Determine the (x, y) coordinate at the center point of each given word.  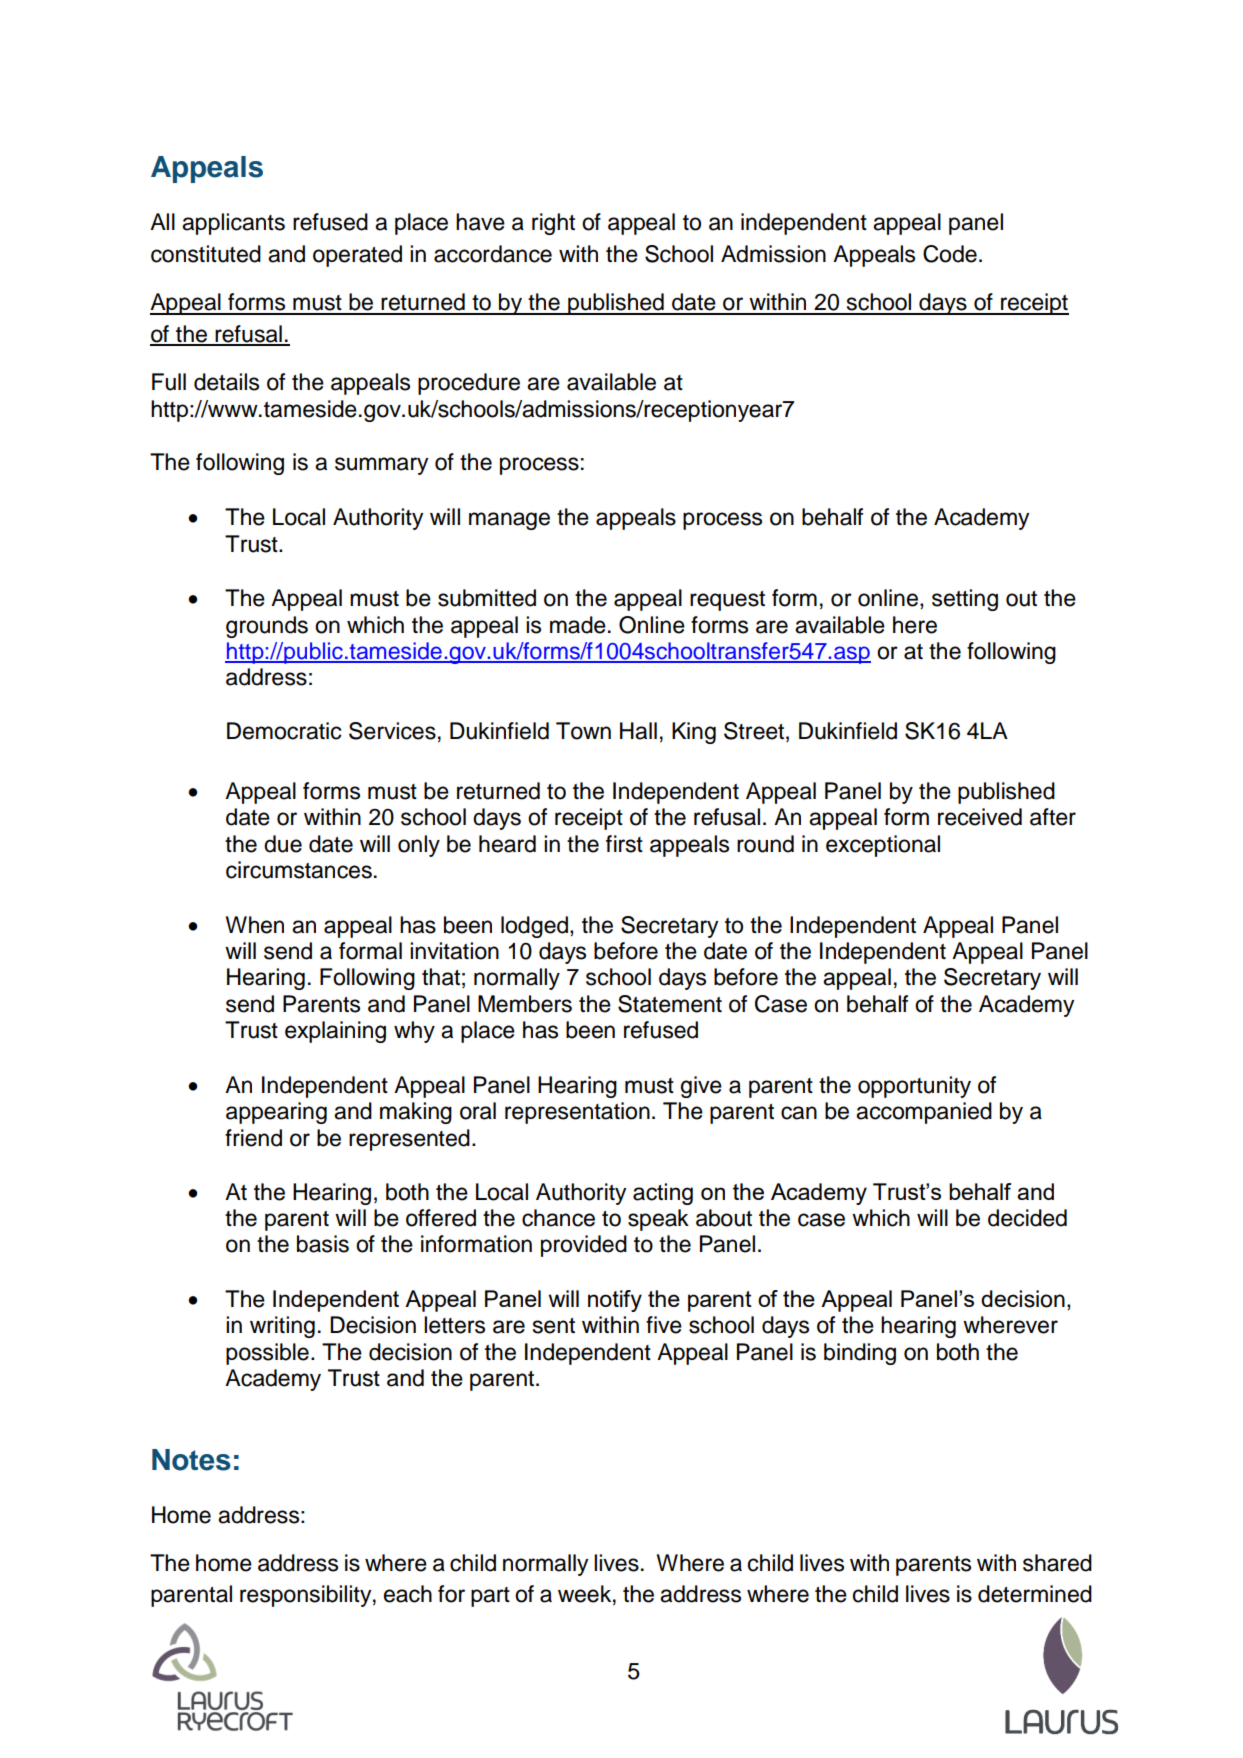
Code (950, 254)
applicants (233, 224)
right (553, 224)
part (490, 1597)
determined (1035, 1594)
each (408, 1594)
